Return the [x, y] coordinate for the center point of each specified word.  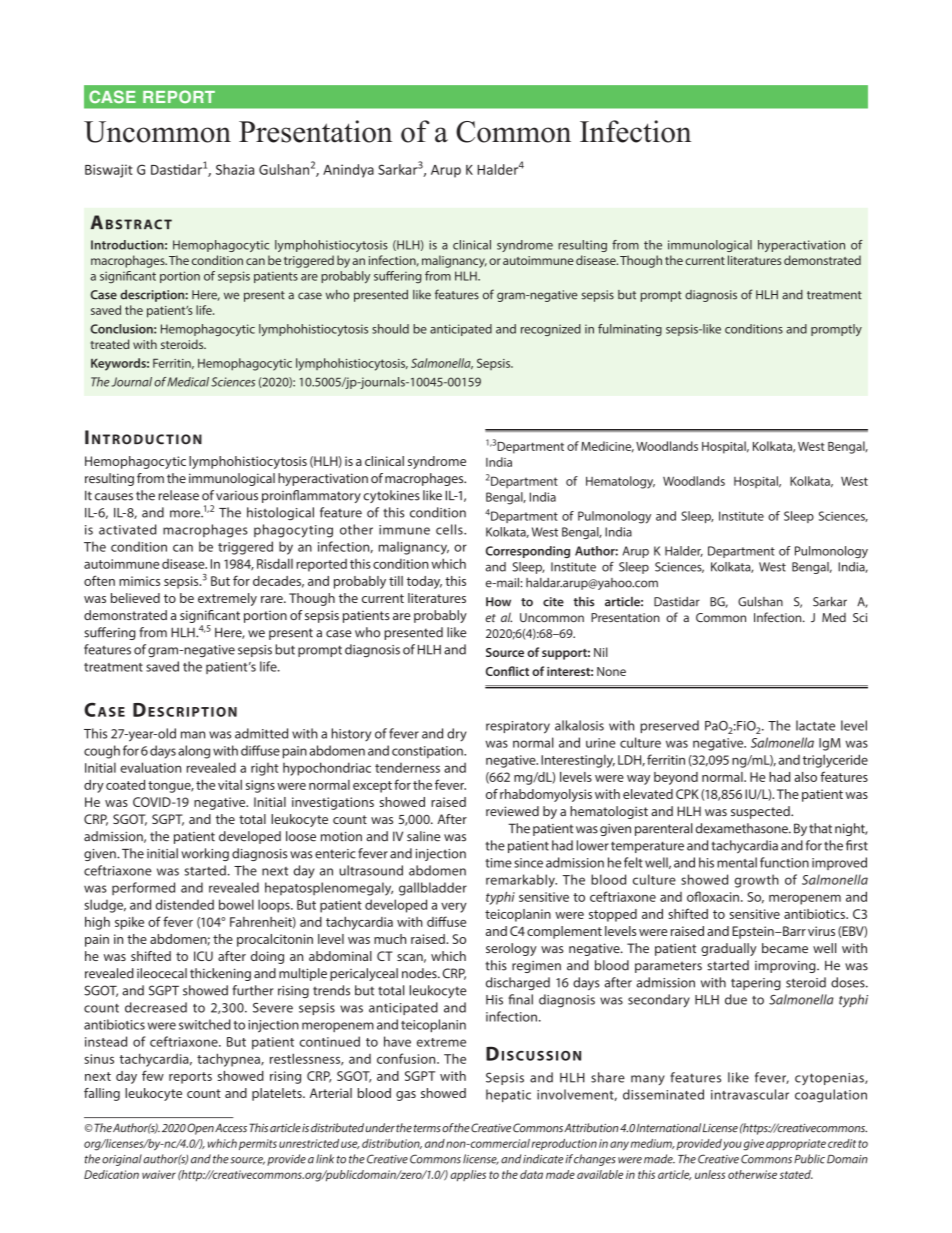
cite [553, 602]
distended [185, 904]
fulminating [630, 330]
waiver [159, 1174]
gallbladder [433, 889]
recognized [551, 330]
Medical [188, 382]
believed [135, 598]
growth [757, 881]
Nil [601, 652]
